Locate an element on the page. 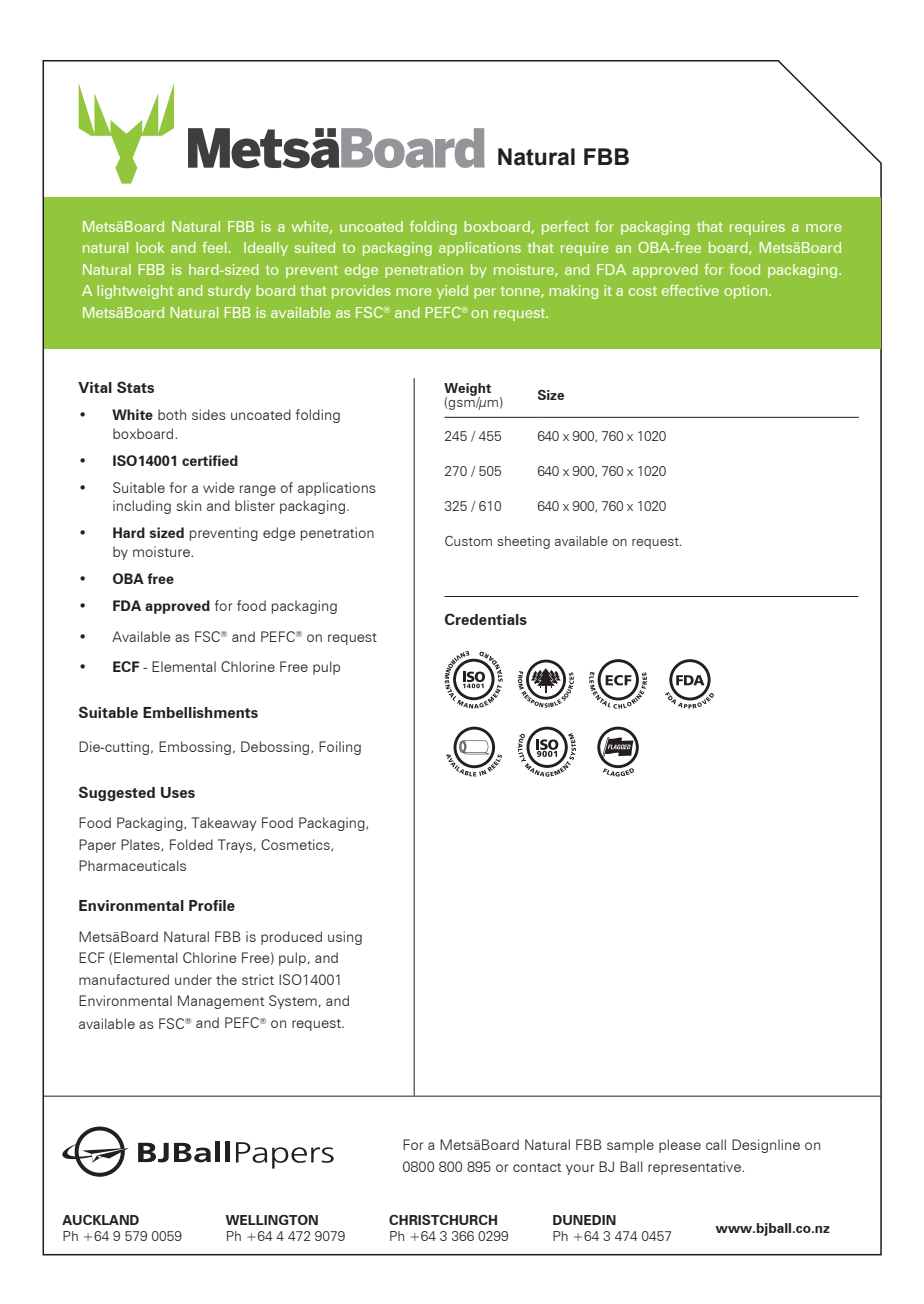 This document has width=924, height=1304. Foiling is located at coordinates (340, 748).
